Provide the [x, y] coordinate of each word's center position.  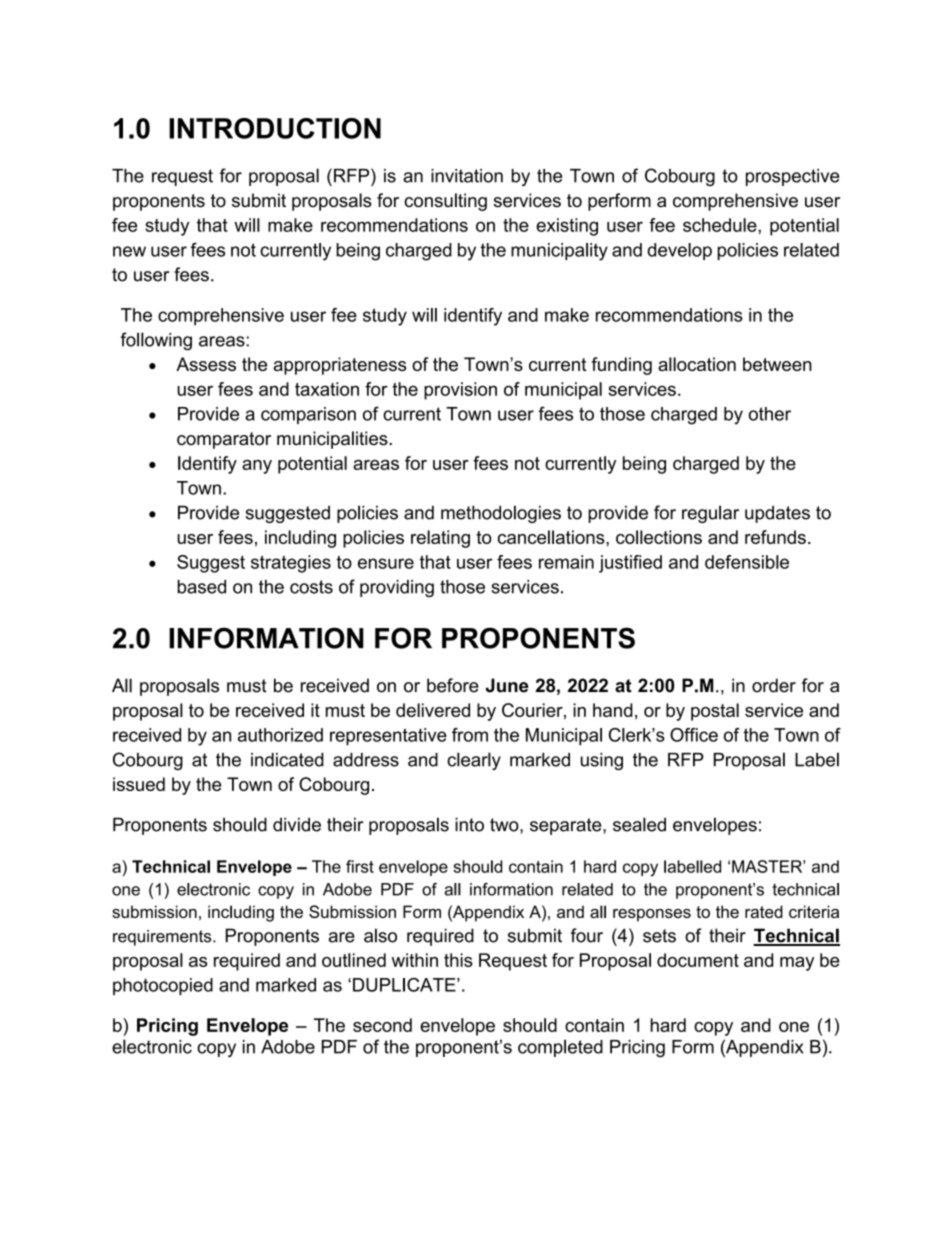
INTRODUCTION [275, 128]
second [382, 1025]
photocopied [163, 986]
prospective [792, 177]
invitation [467, 176]
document [698, 960]
